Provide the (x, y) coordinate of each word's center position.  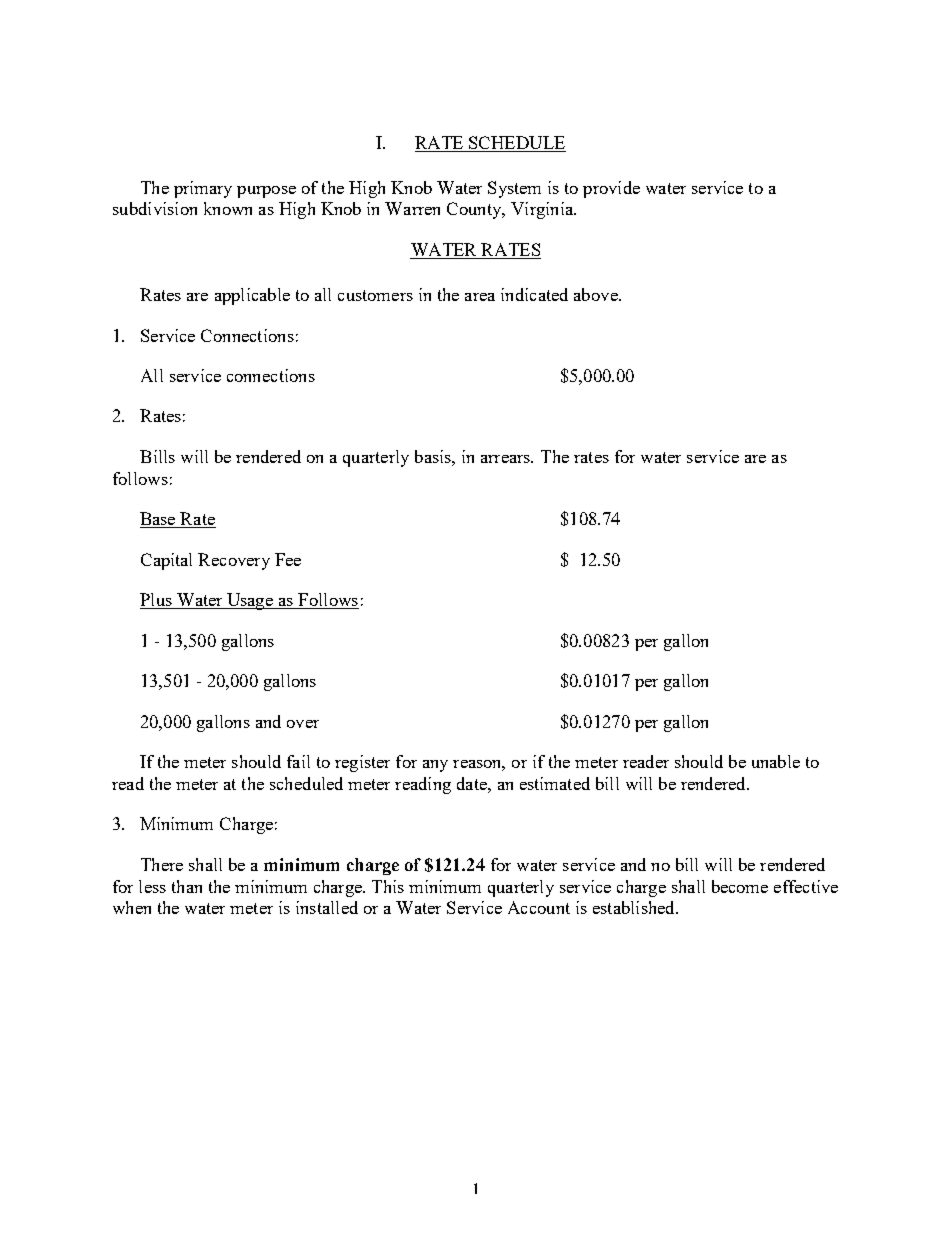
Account (539, 907)
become (740, 886)
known (228, 208)
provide (611, 189)
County (475, 210)
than (187, 886)
